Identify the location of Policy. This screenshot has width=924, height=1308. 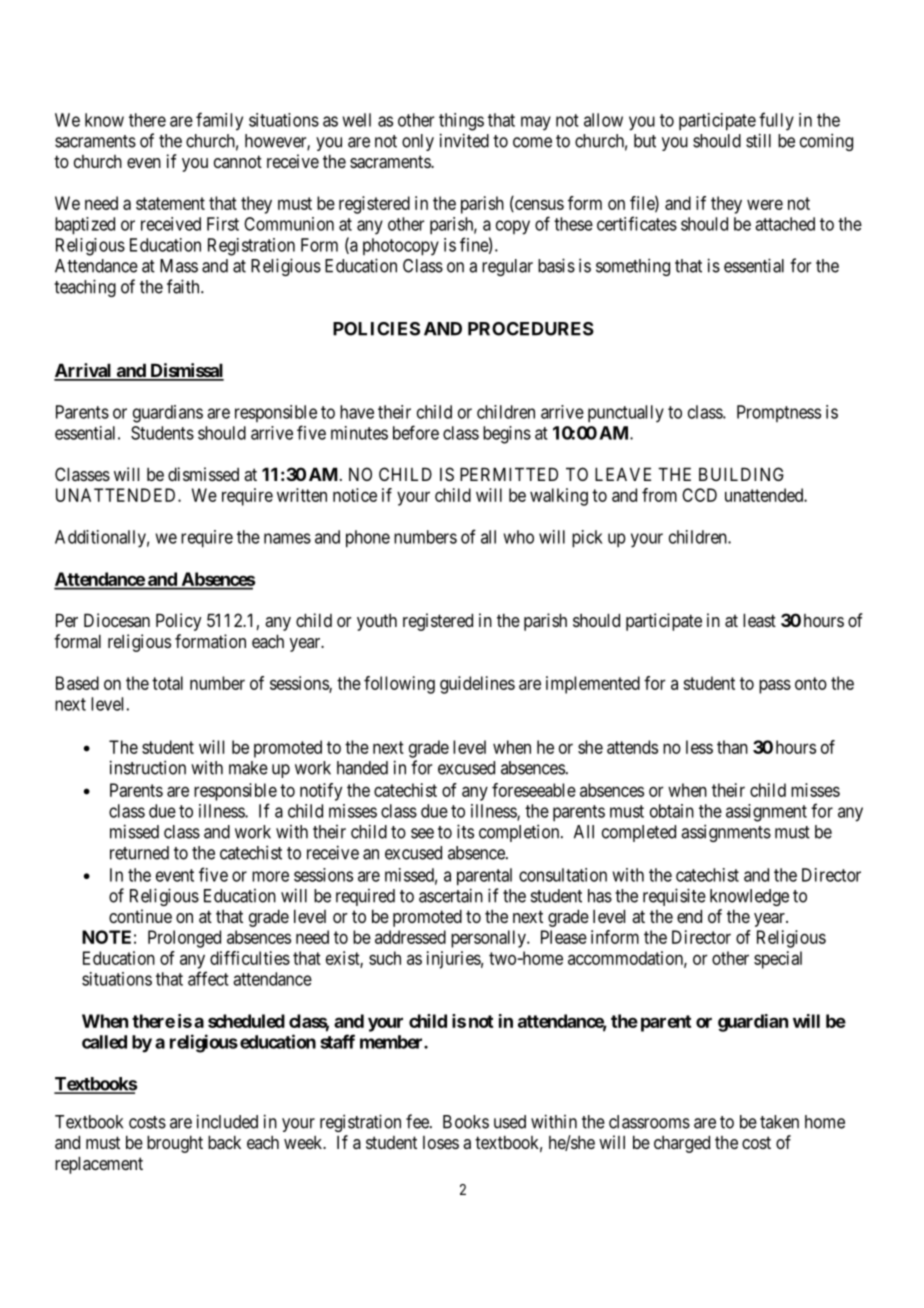
(179, 622).
